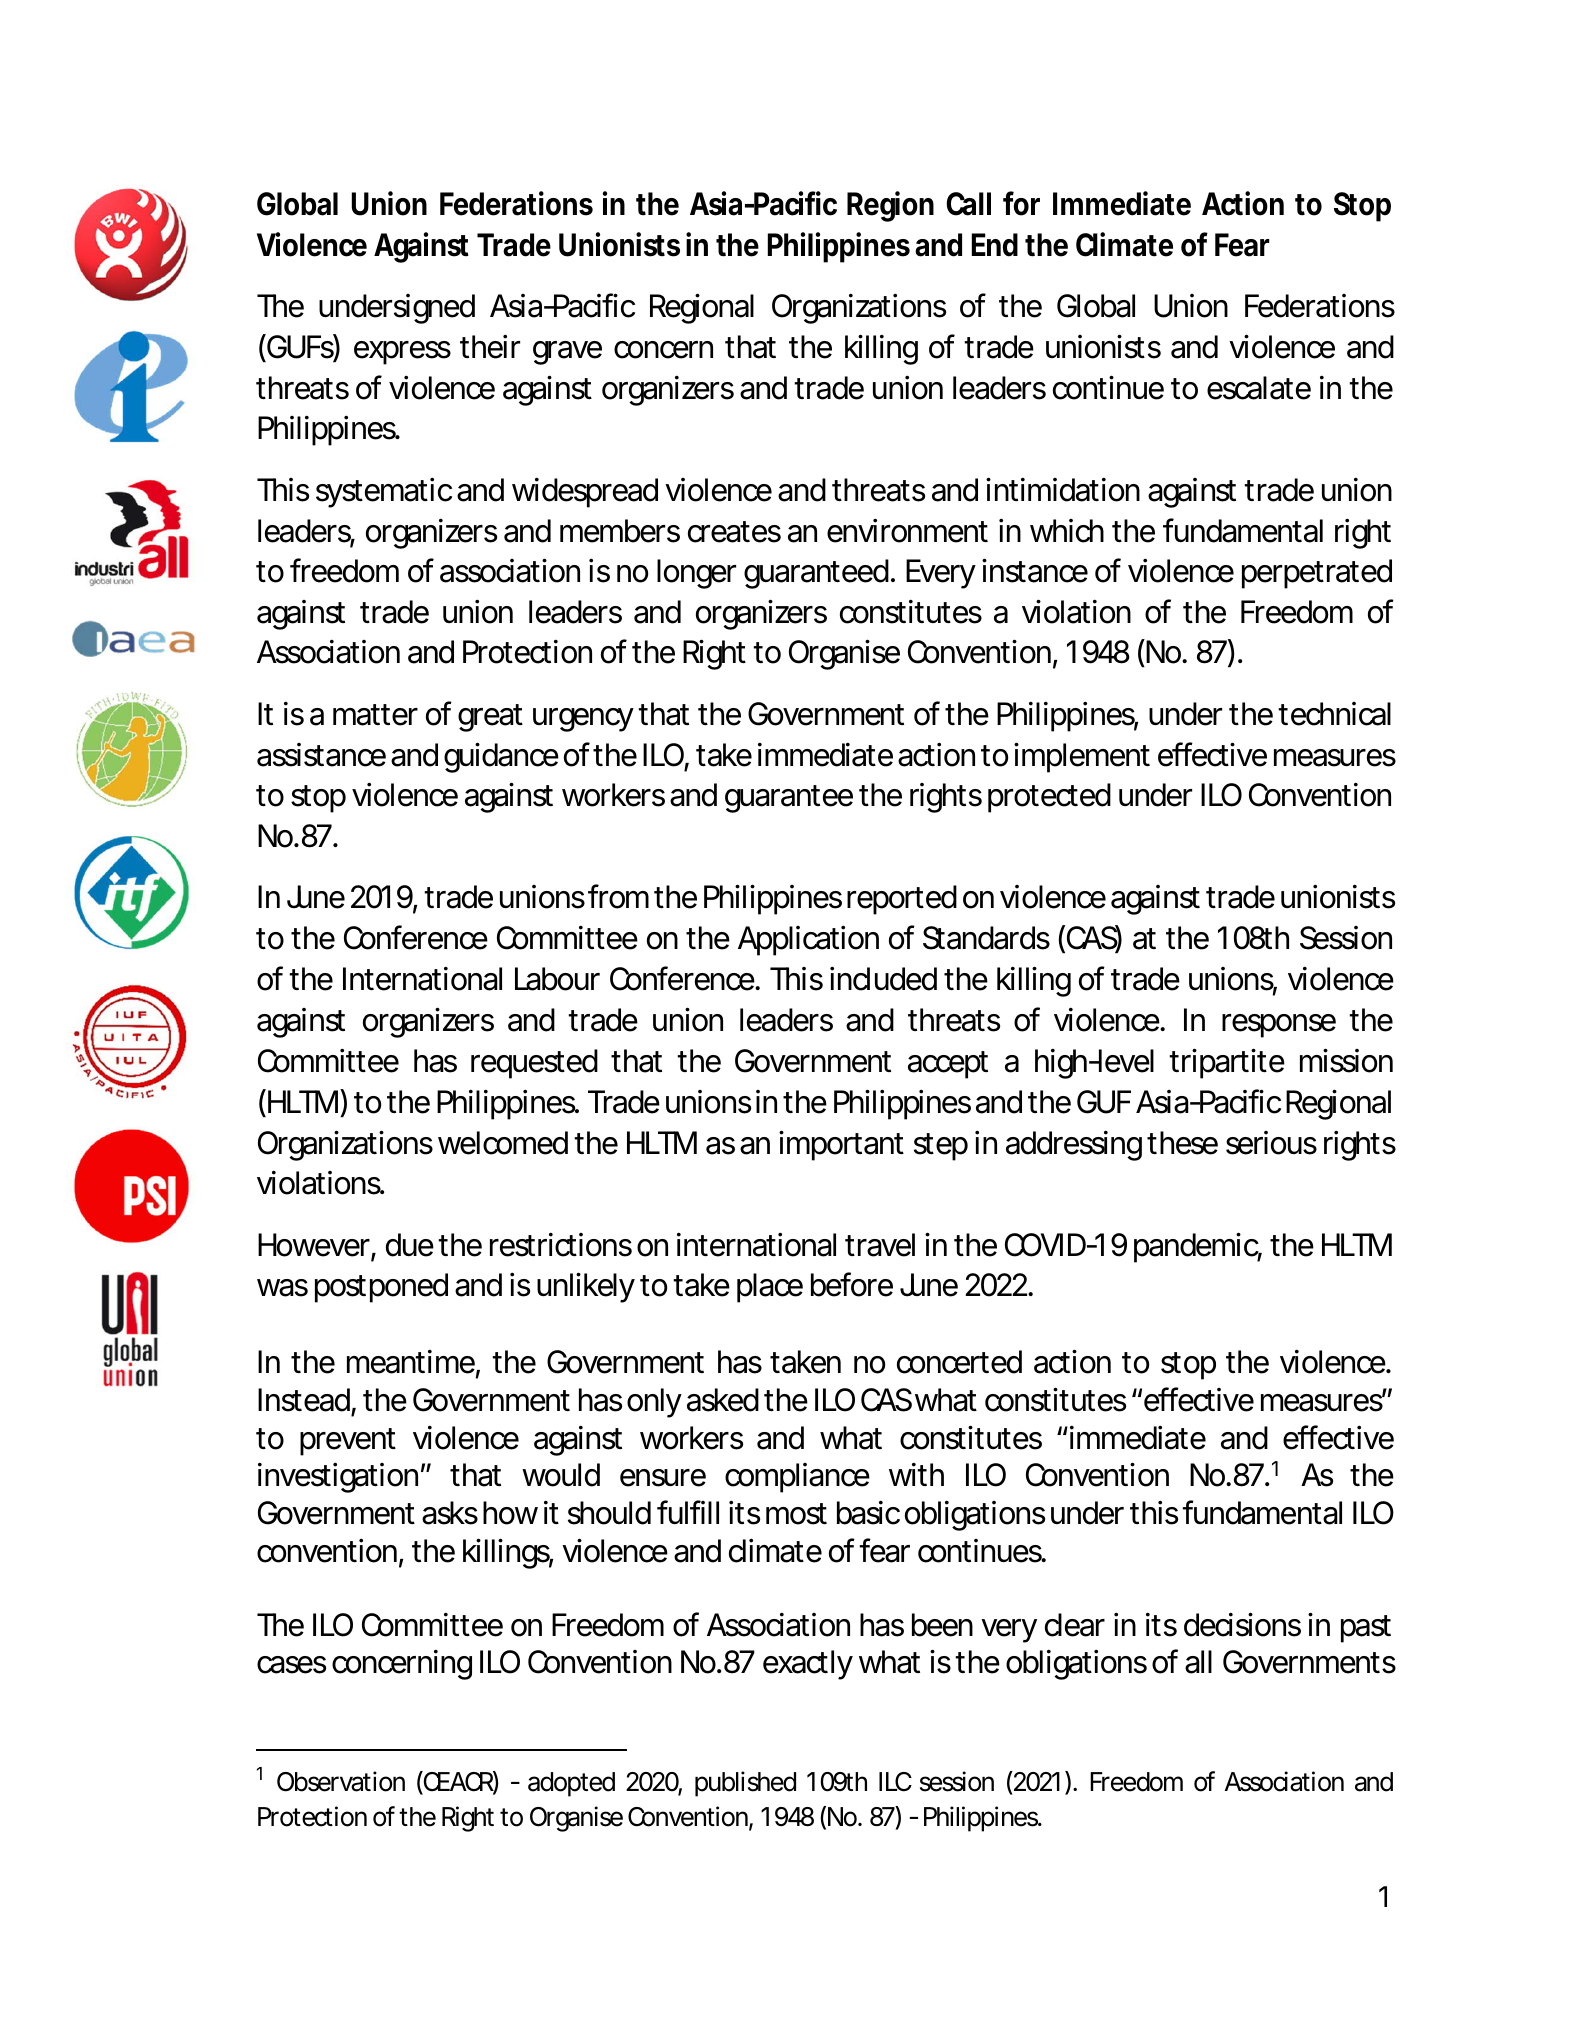 The image size is (1578, 2042). I want to click on technical, so click(1334, 714).
